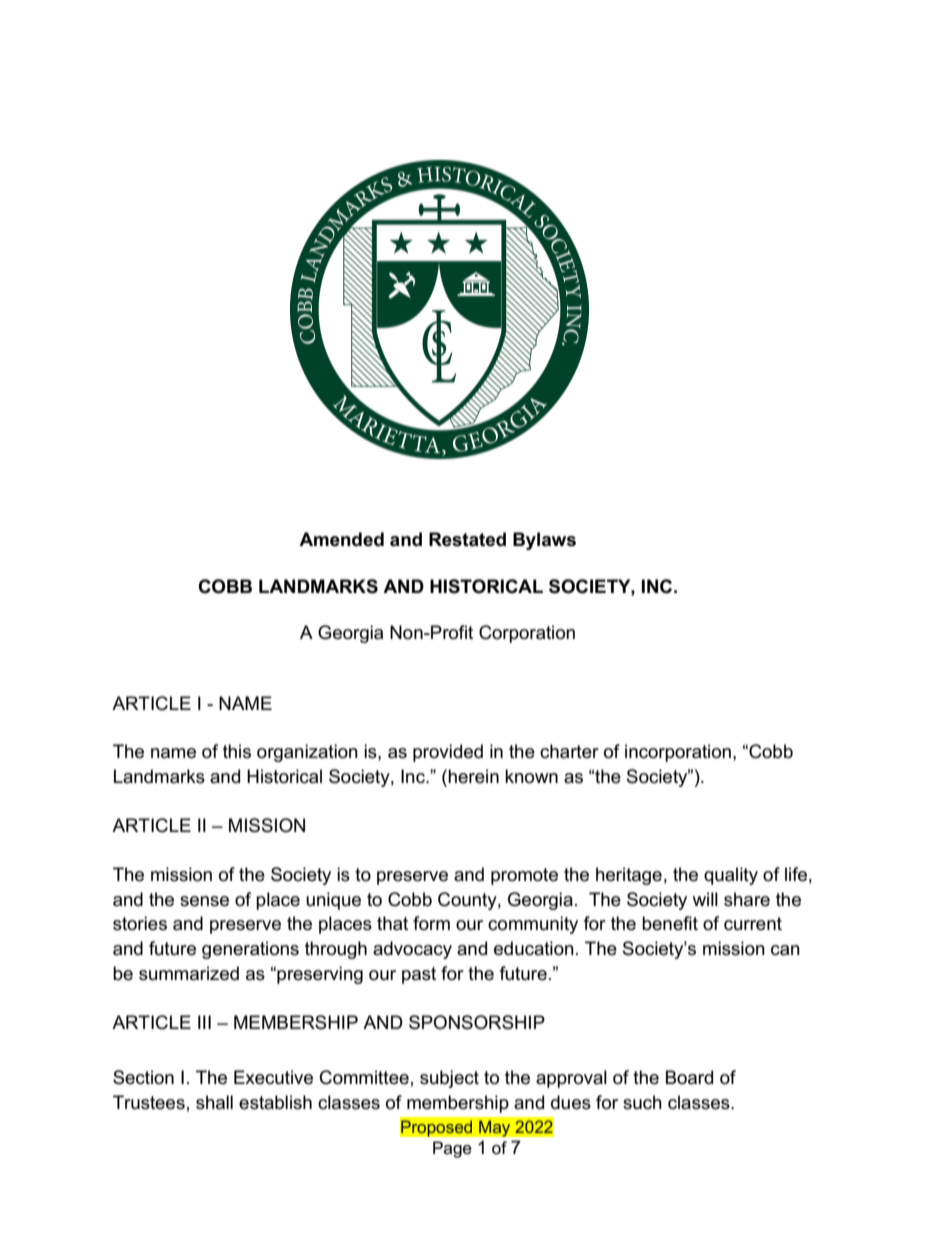 This screenshot has height=1233, width=952. What do you see at coordinates (237, 751) in the screenshot?
I see `this` at bounding box center [237, 751].
